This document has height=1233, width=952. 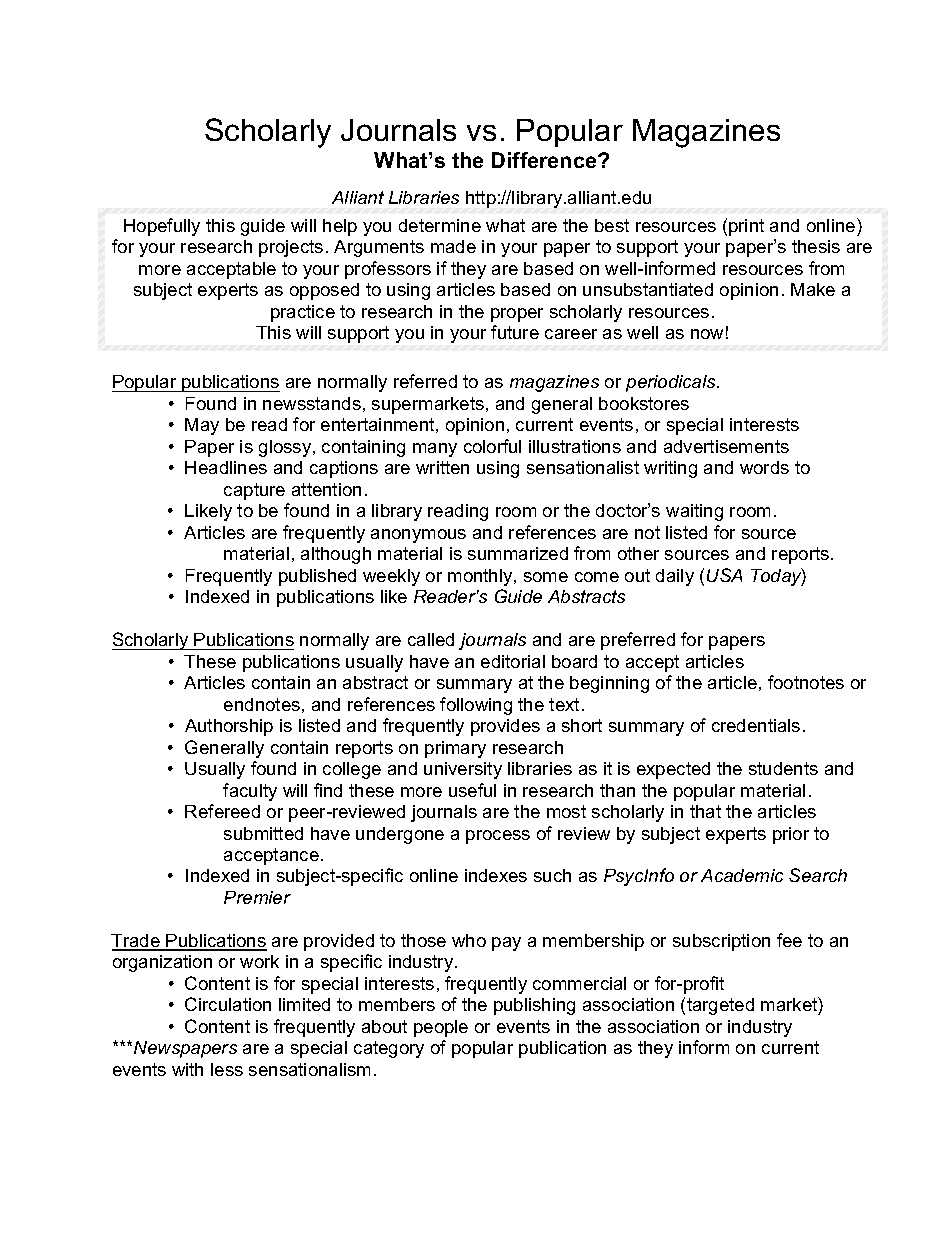 I want to click on published, so click(x=317, y=577).
